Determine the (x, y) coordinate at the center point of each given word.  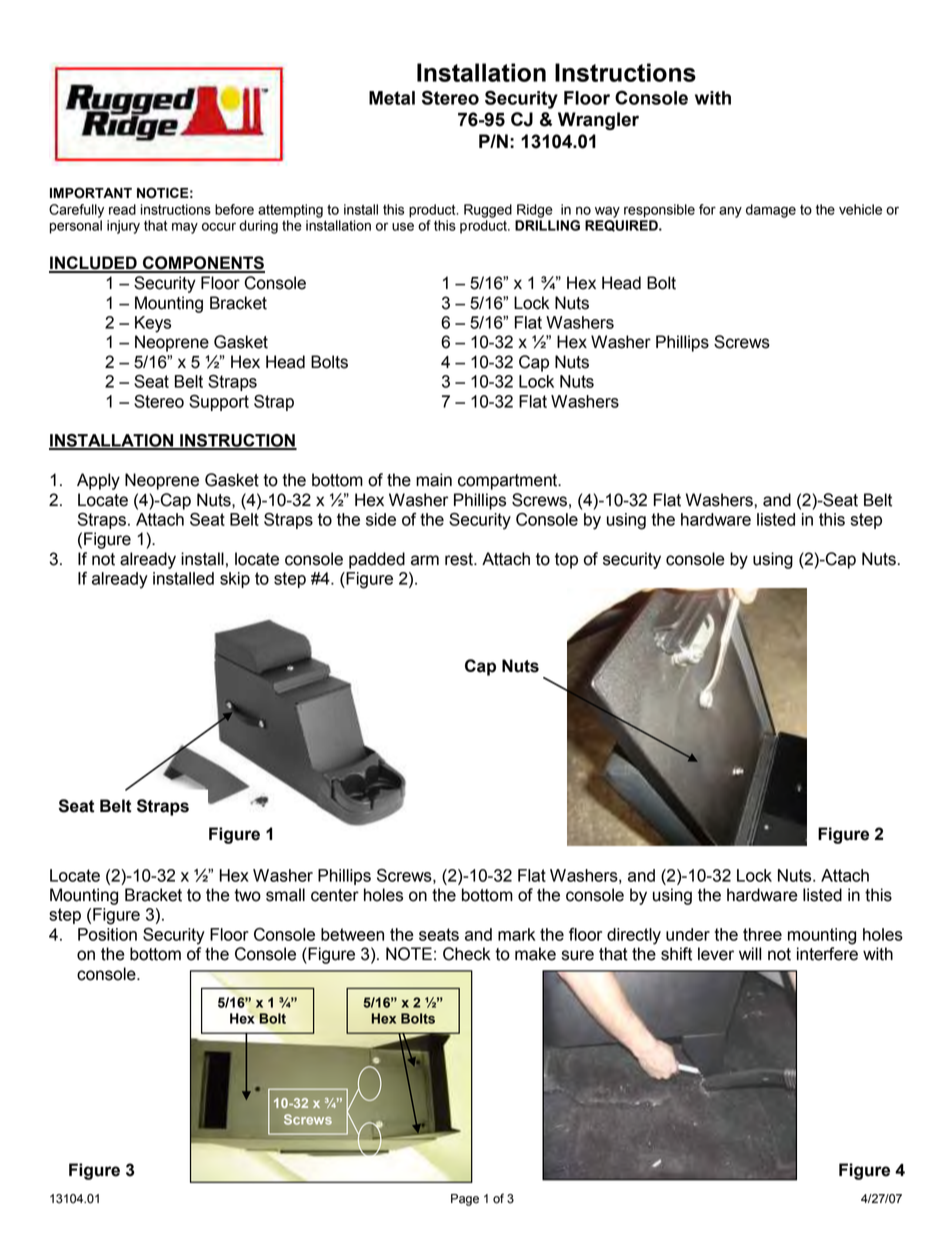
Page (465, 1200)
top (566, 561)
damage (771, 211)
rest (460, 559)
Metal (392, 98)
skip (235, 580)
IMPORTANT (91, 193)
